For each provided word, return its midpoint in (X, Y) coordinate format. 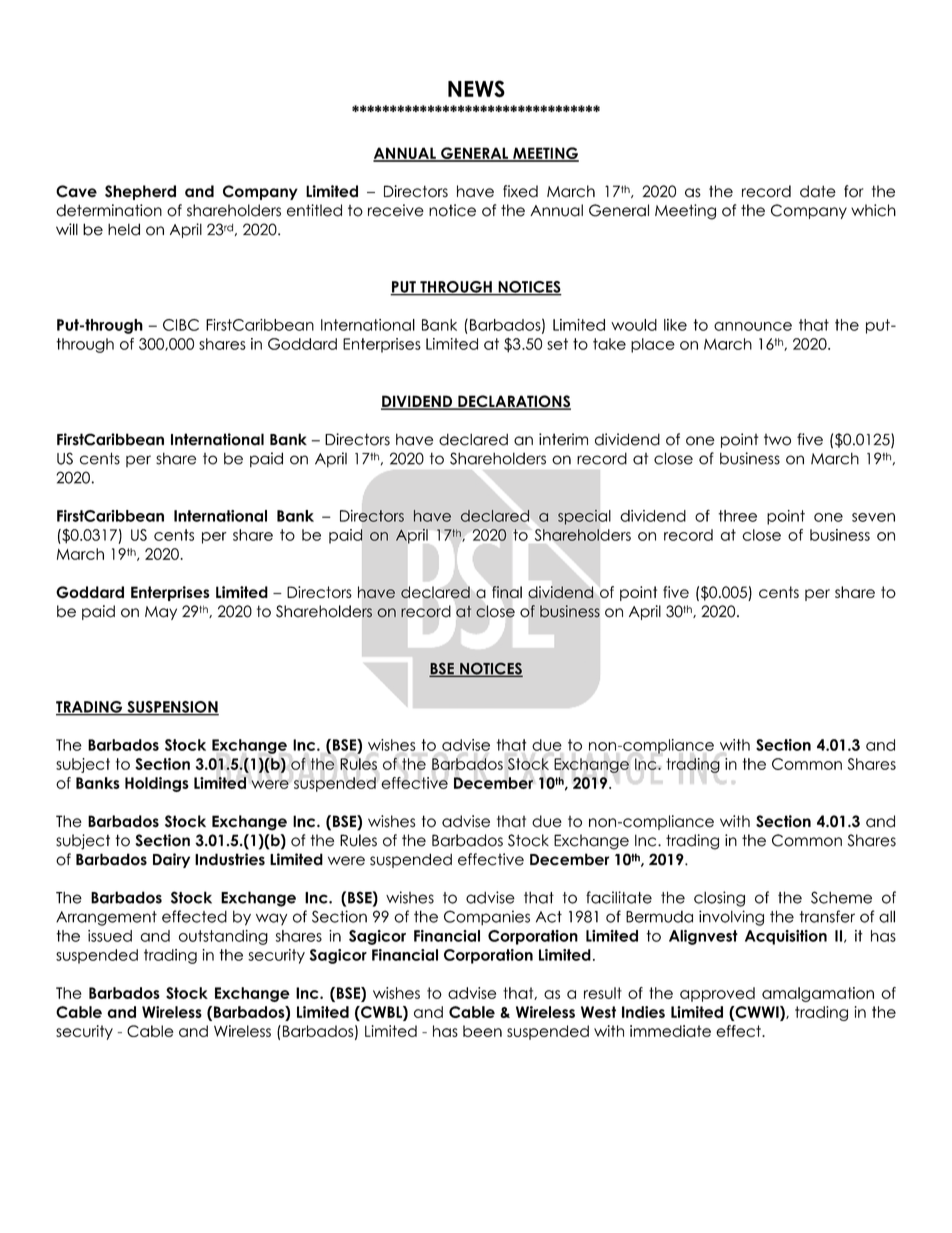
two (777, 440)
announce (753, 326)
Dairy (171, 860)
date (818, 191)
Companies (487, 918)
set (557, 344)
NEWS (476, 89)
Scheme (841, 897)
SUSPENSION (172, 708)
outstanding (223, 937)
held (124, 229)
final (507, 592)
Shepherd (140, 192)
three (737, 516)
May (161, 613)
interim (563, 439)
